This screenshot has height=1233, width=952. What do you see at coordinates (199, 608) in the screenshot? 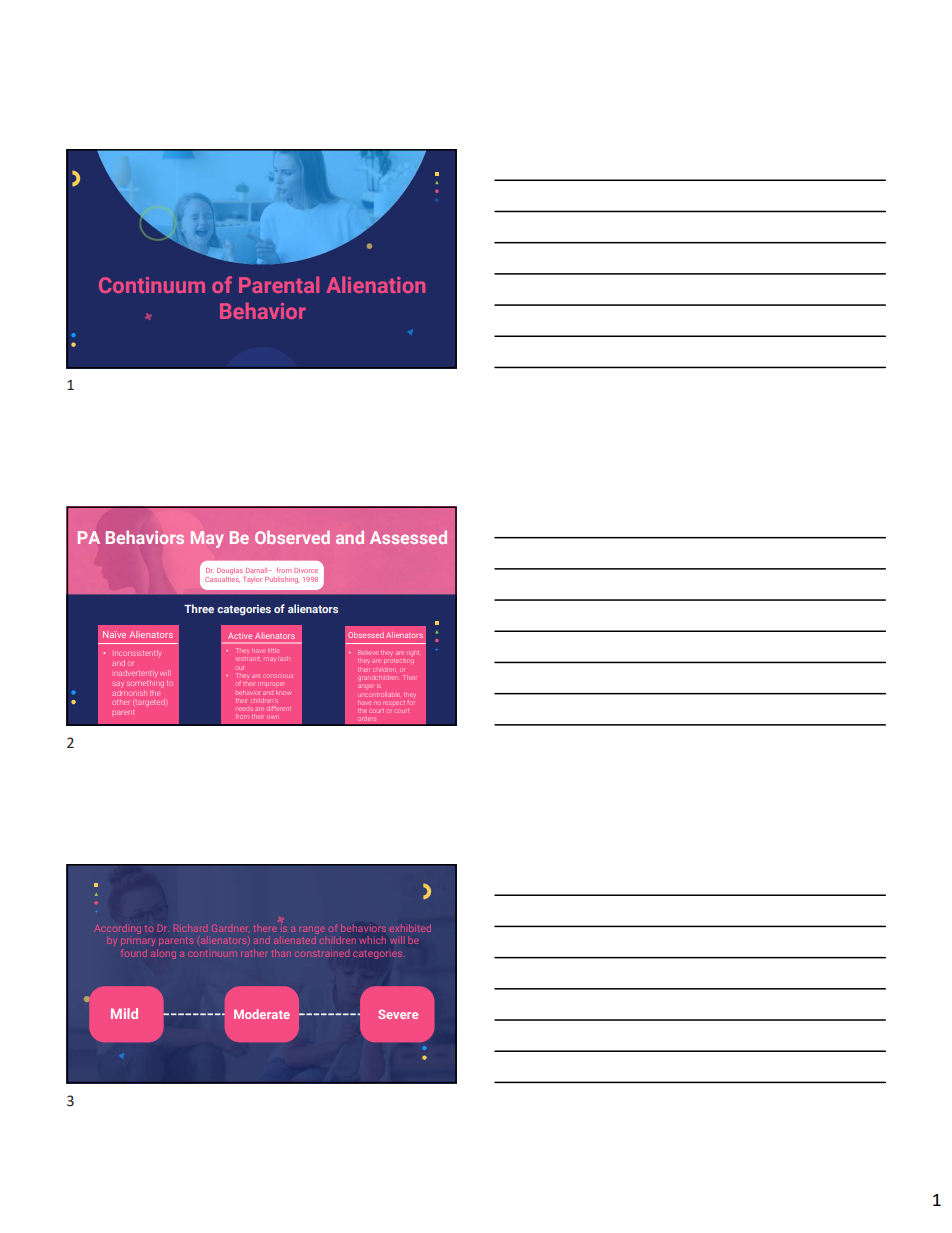
I see `Three` at bounding box center [199, 608].
